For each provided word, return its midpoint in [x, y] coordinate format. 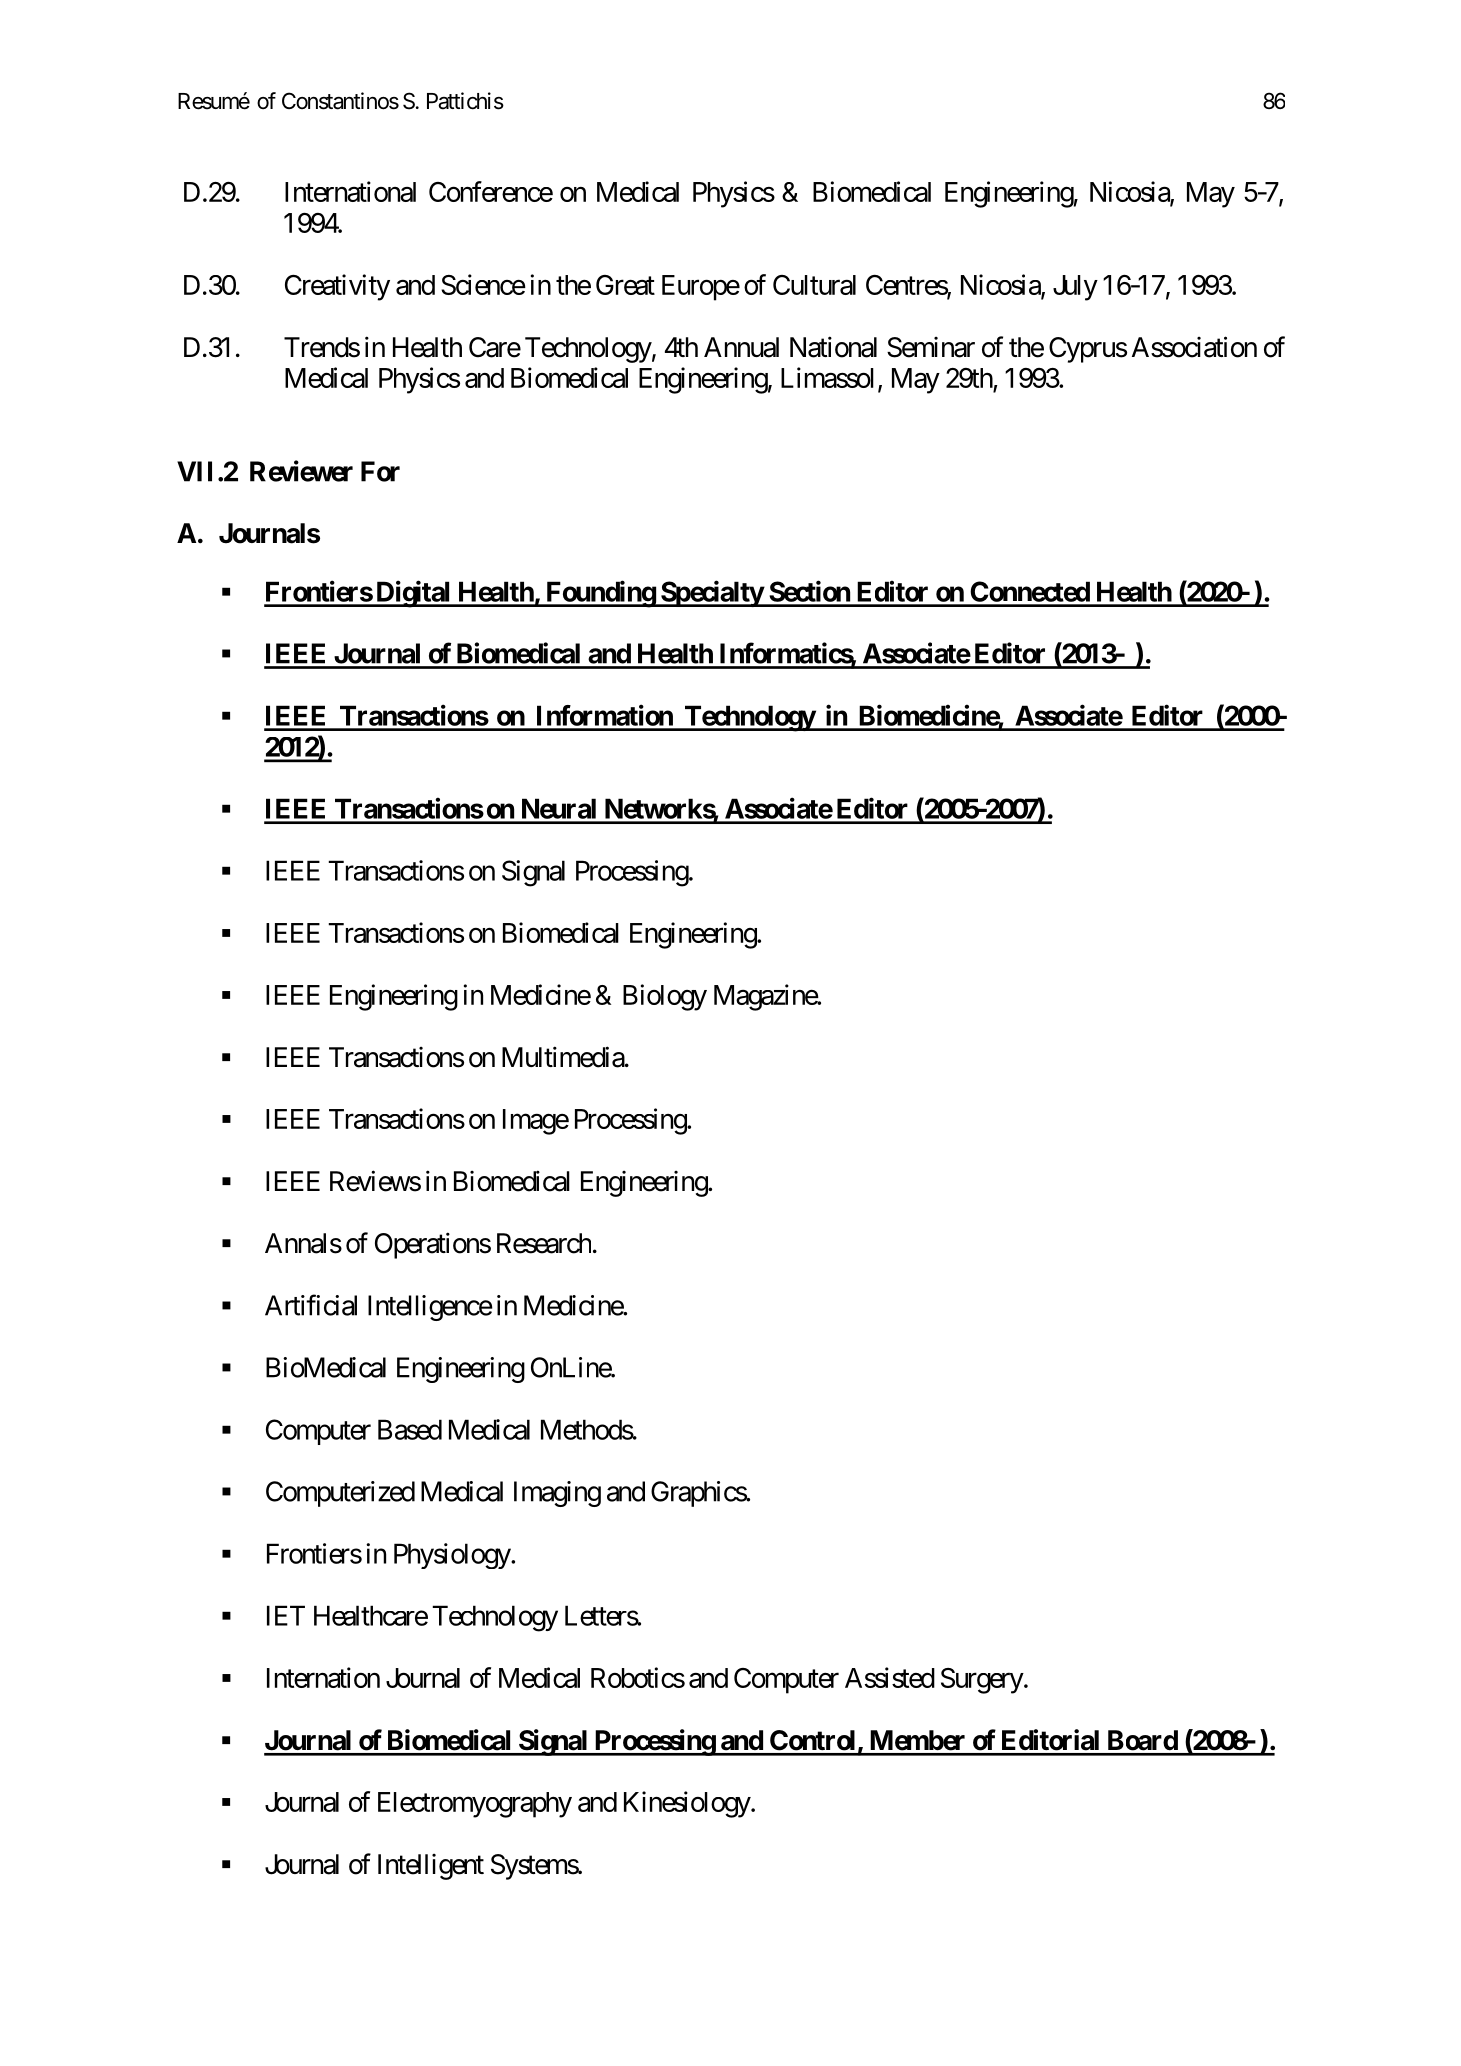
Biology [665, 997]
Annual [741, 347]
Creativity [337, 287]
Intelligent [431, 1867]
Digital [413, 594]
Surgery [982, 1681]
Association [1194, 347]
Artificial [311, 1305]
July [1075, 288]
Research [544, 1243]
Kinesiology [688, 1804]
